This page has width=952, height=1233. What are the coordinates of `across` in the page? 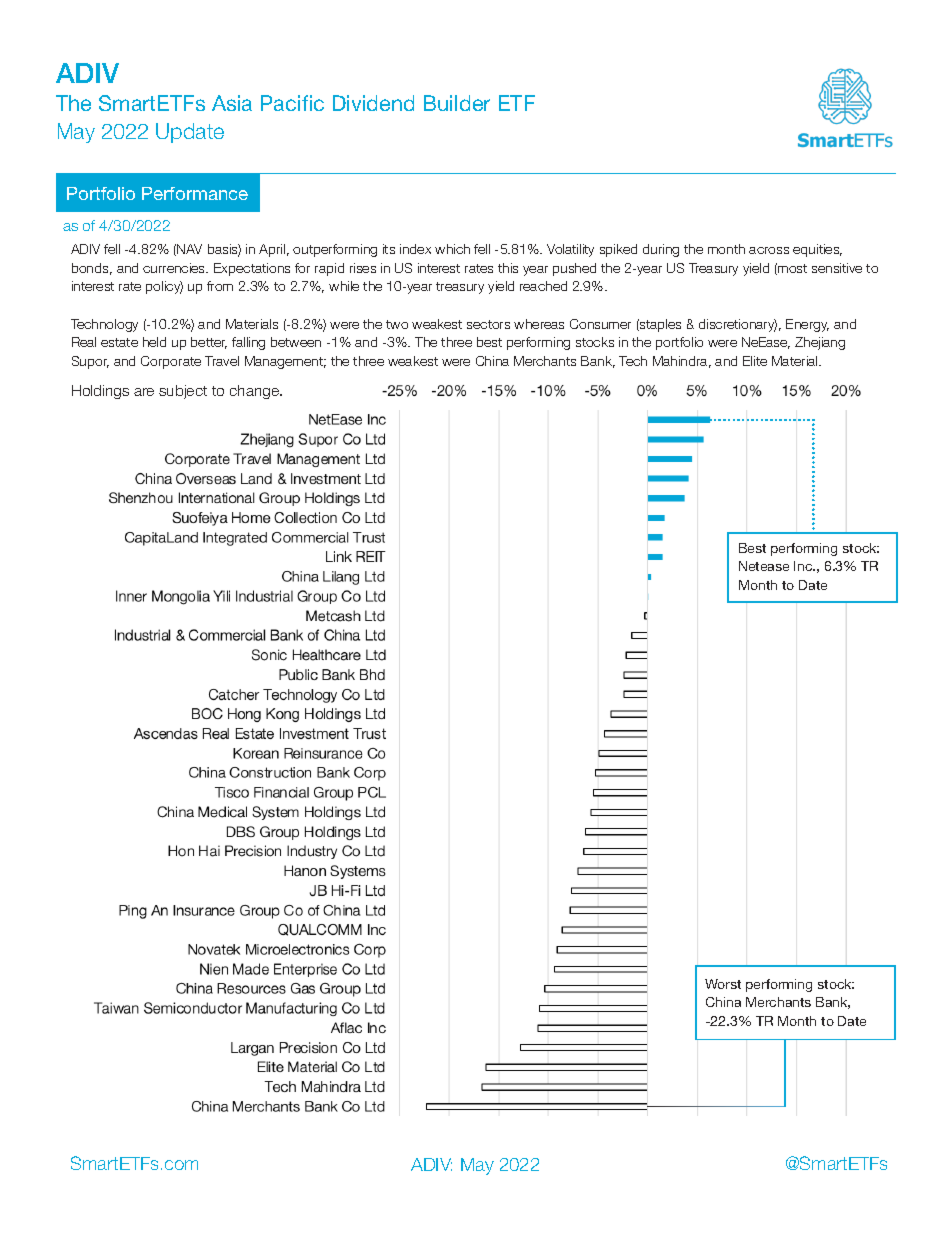 It's located at (769, 250).
